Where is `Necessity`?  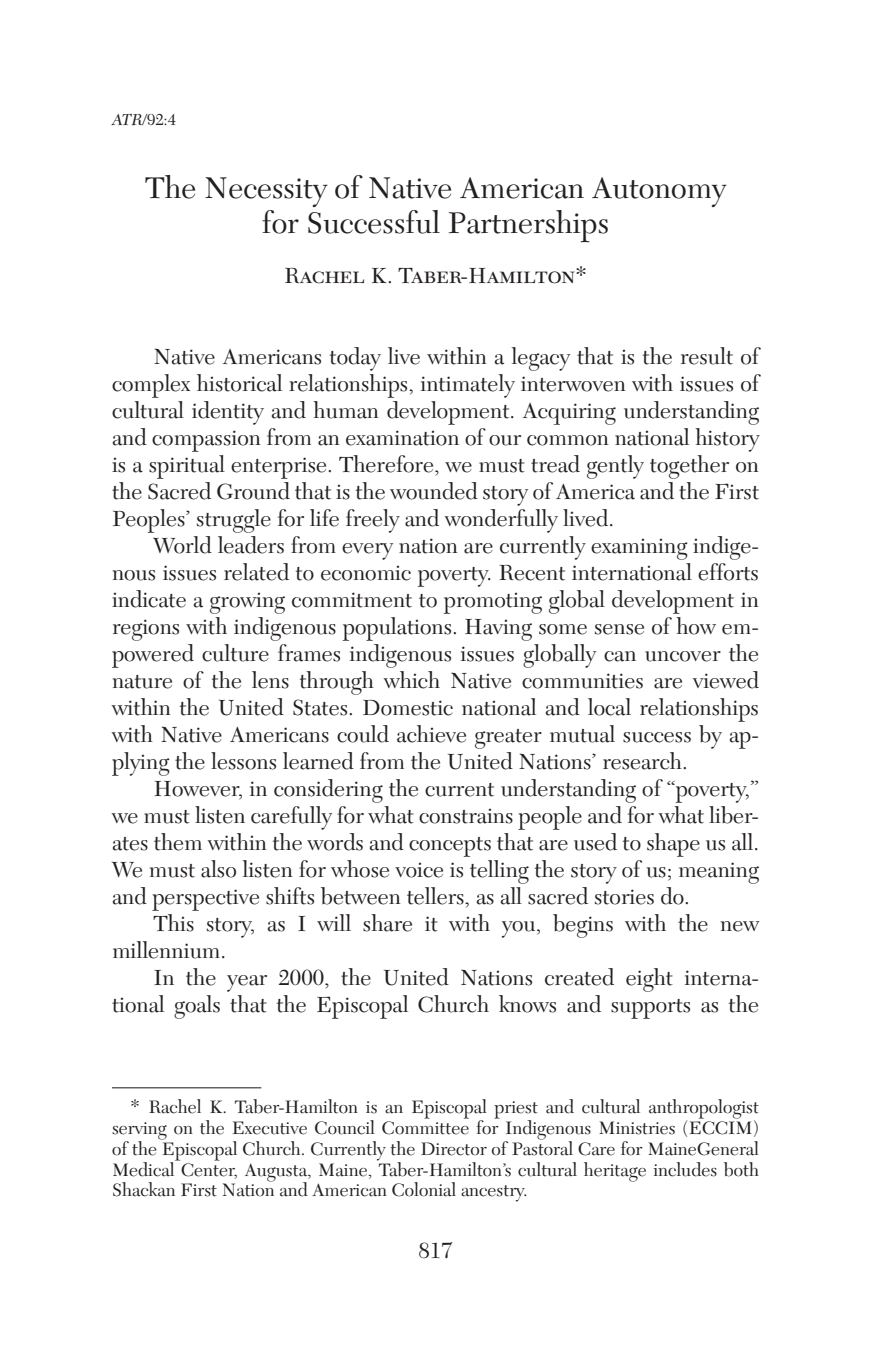 Necessity is located at coordinates (266, 192).
